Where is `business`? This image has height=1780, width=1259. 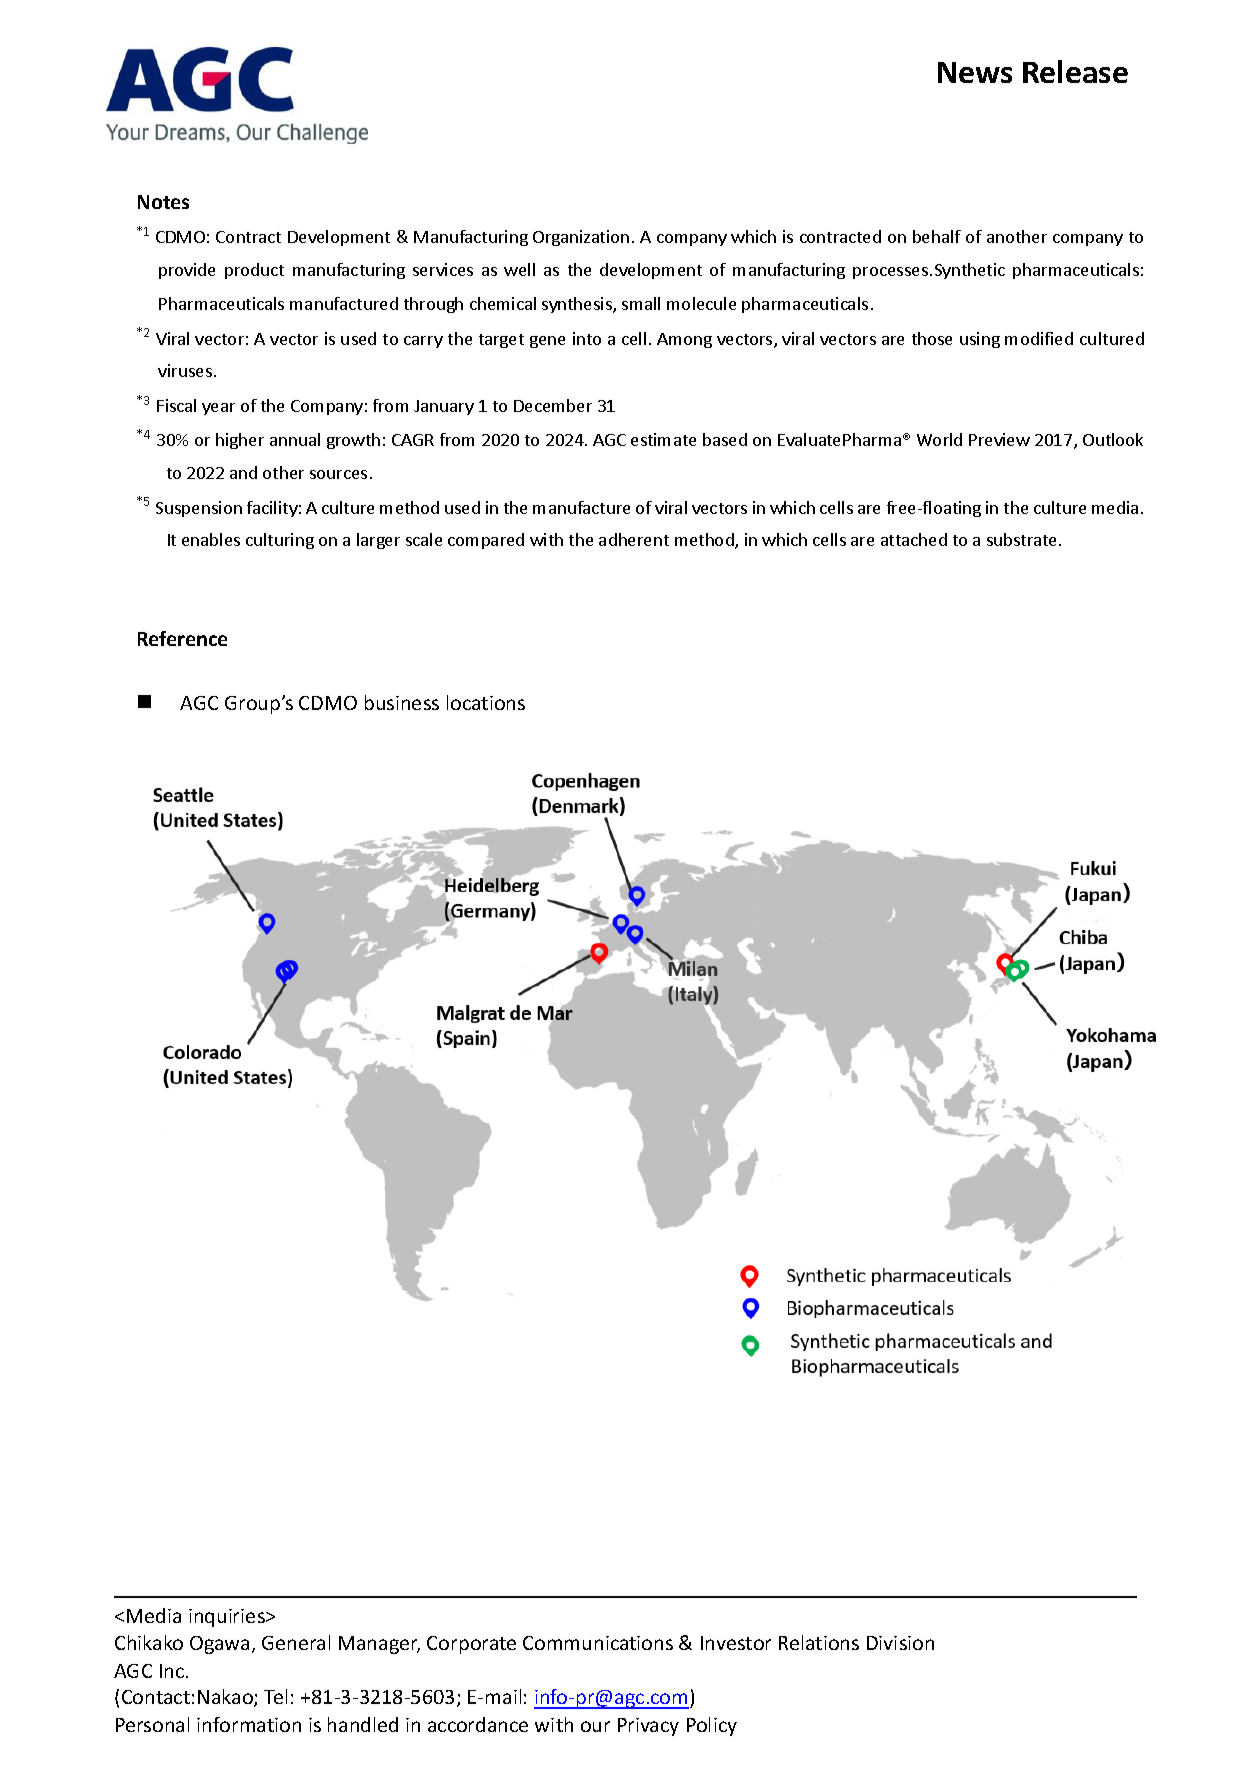
business is located at coordinates (402, 702).
